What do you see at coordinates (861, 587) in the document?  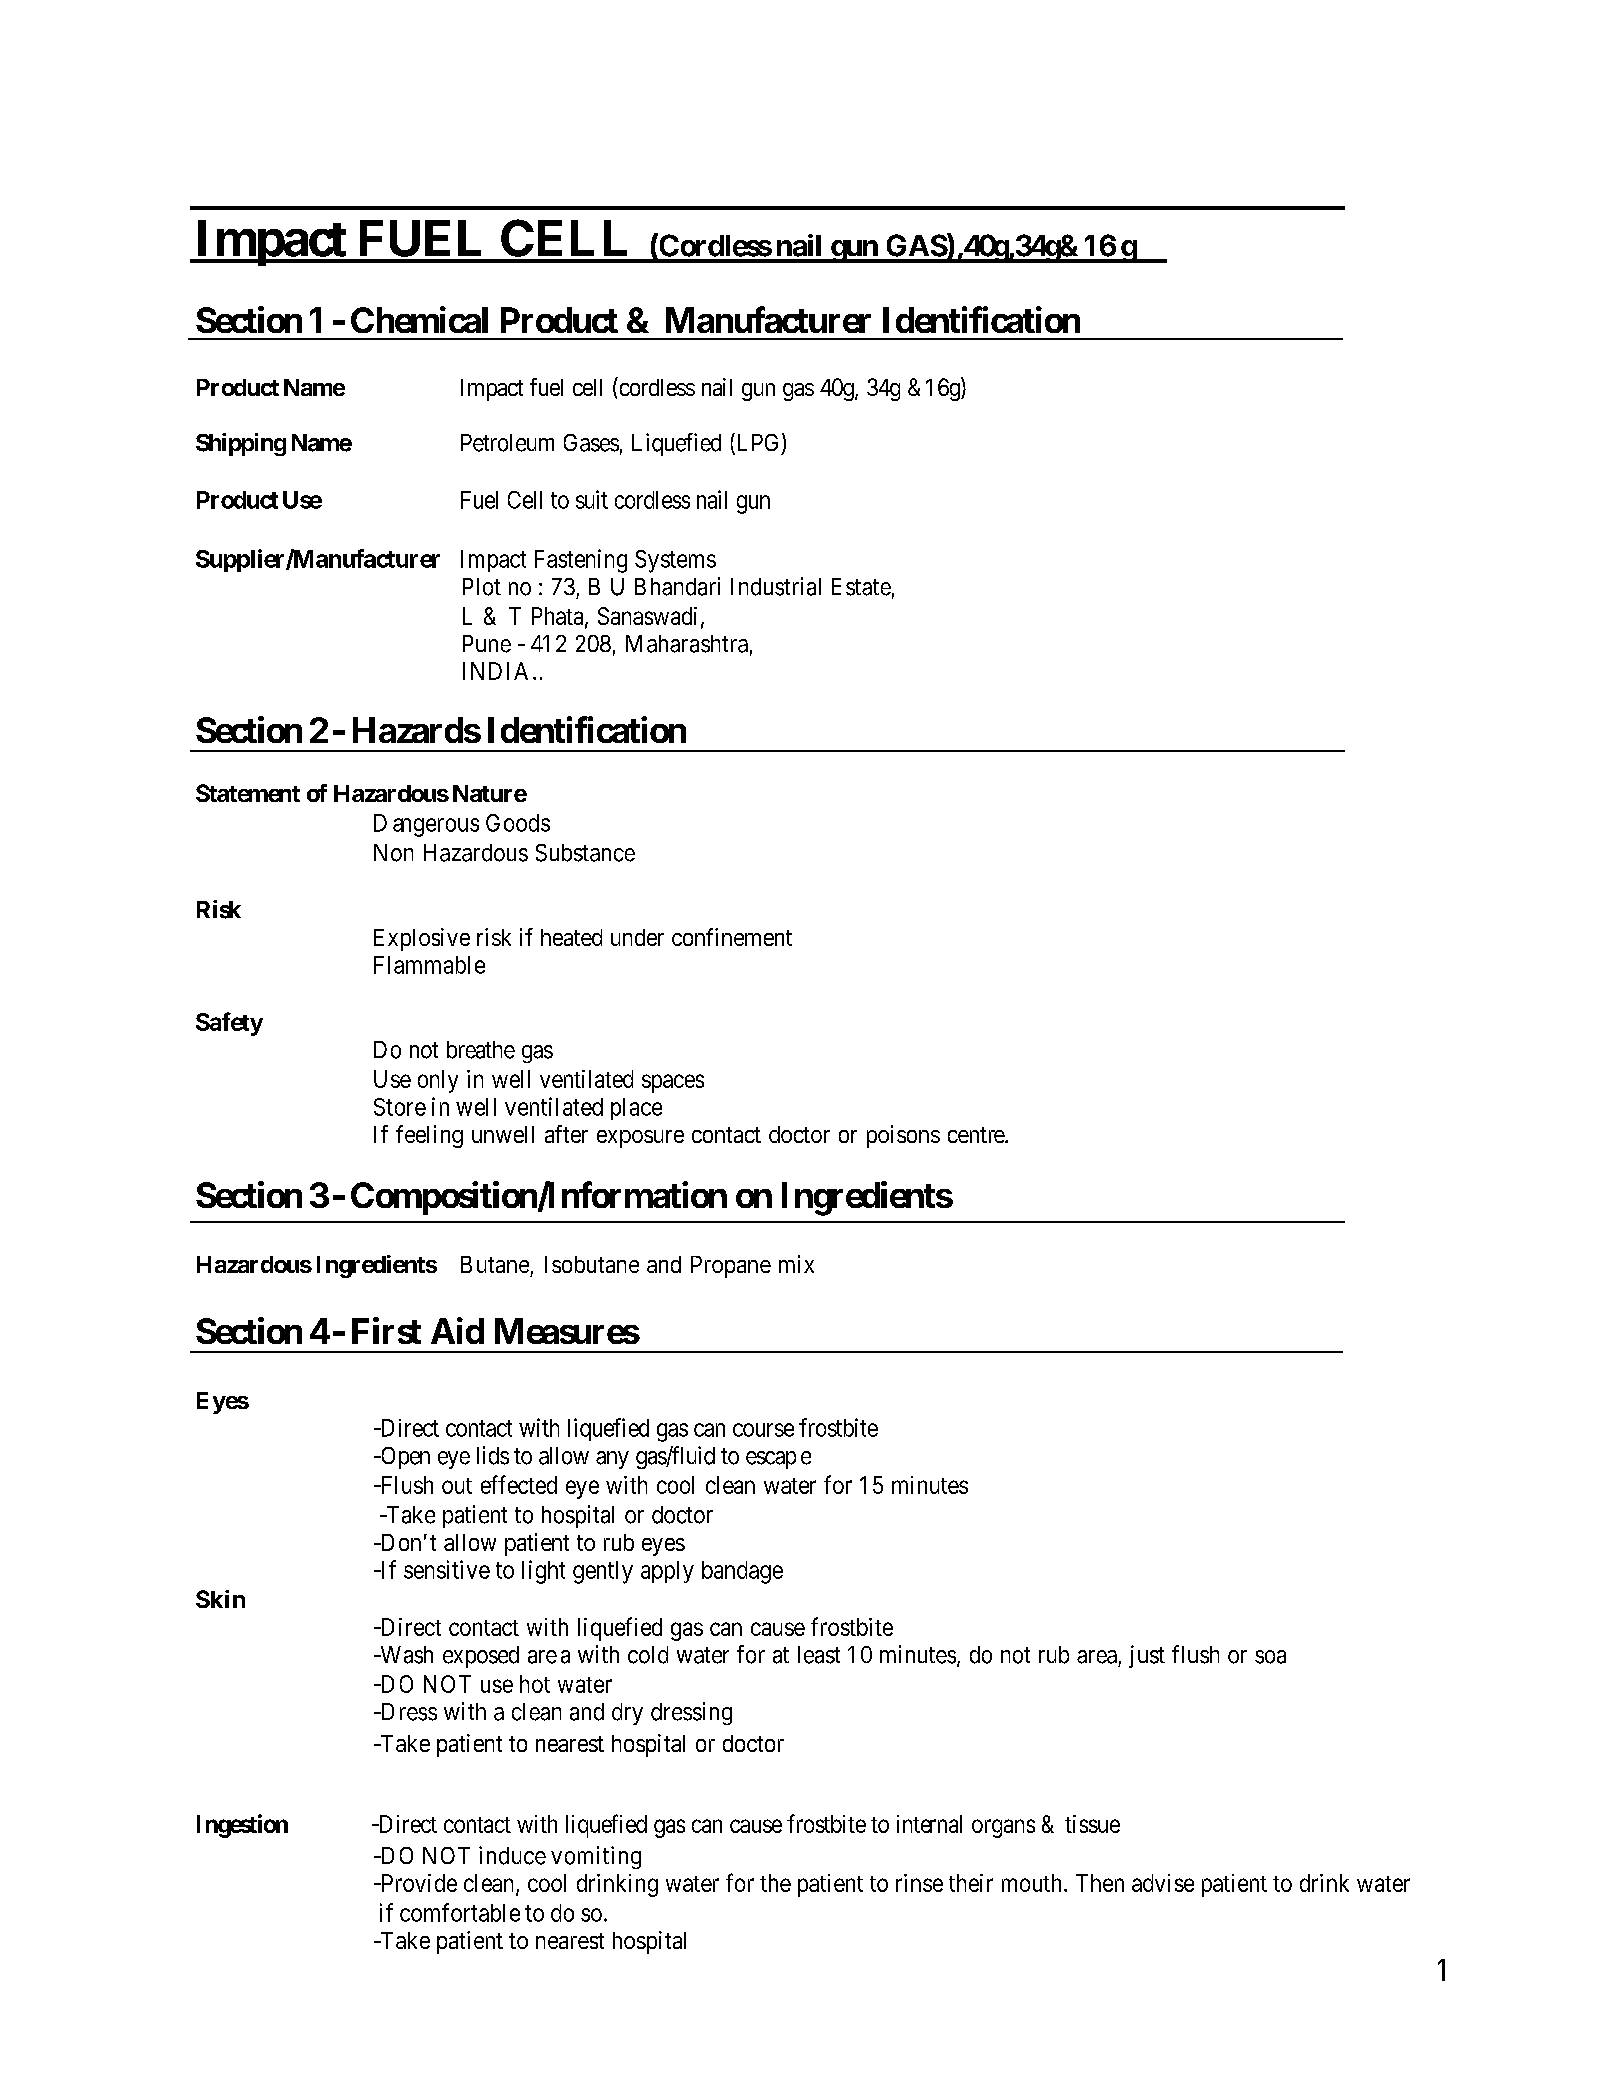 I see `Estate` at bounding box center [861, 587].
